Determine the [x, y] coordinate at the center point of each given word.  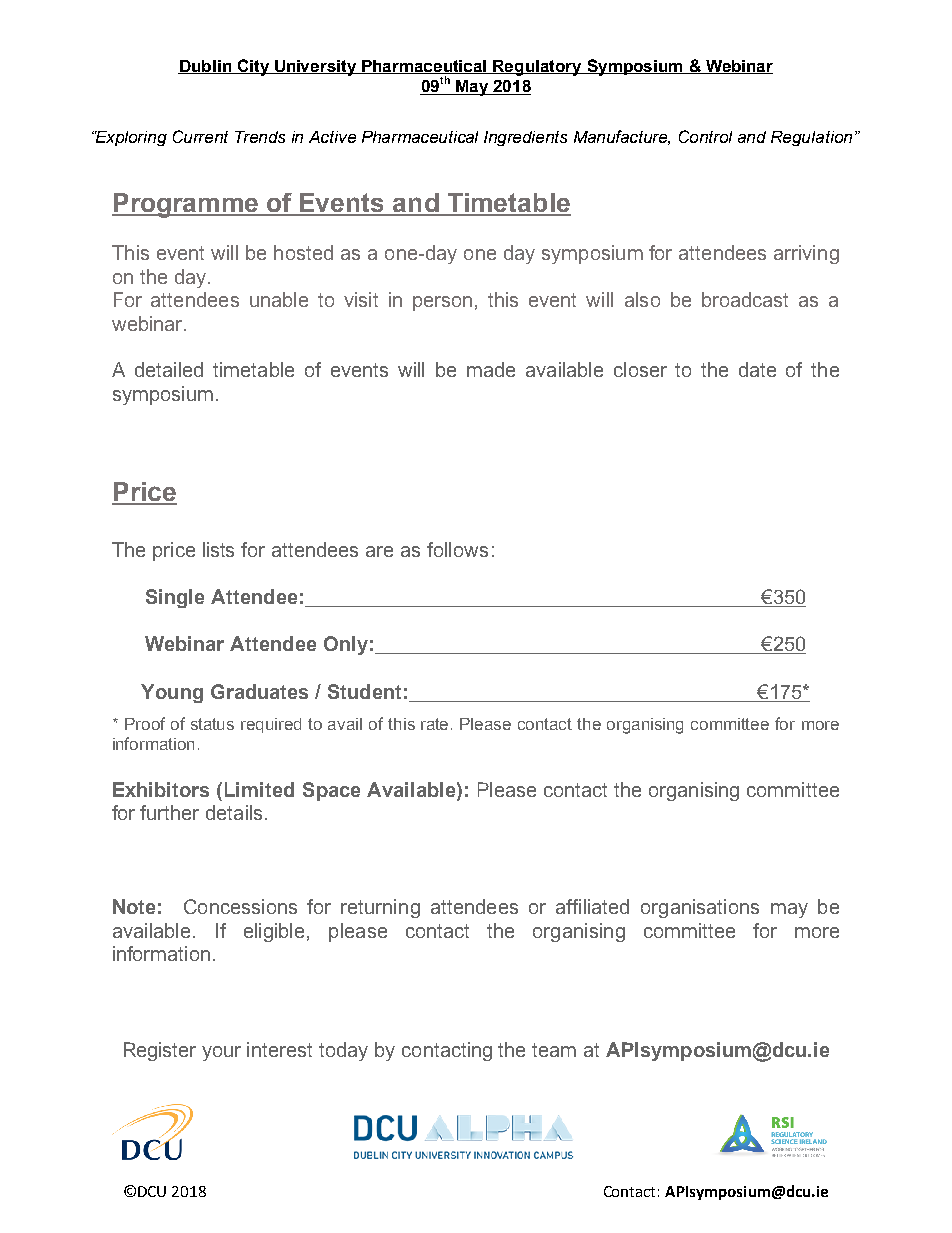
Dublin [205, 67]
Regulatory [537, 68]
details [234, 812]
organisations [700, 908]
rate [436, 724]
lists [218, 549]
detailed [169, 369]
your [221, 1053]
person [442, 303]
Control [705, 136]
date [757, 369]
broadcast [745, 299]
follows [457, 549]
